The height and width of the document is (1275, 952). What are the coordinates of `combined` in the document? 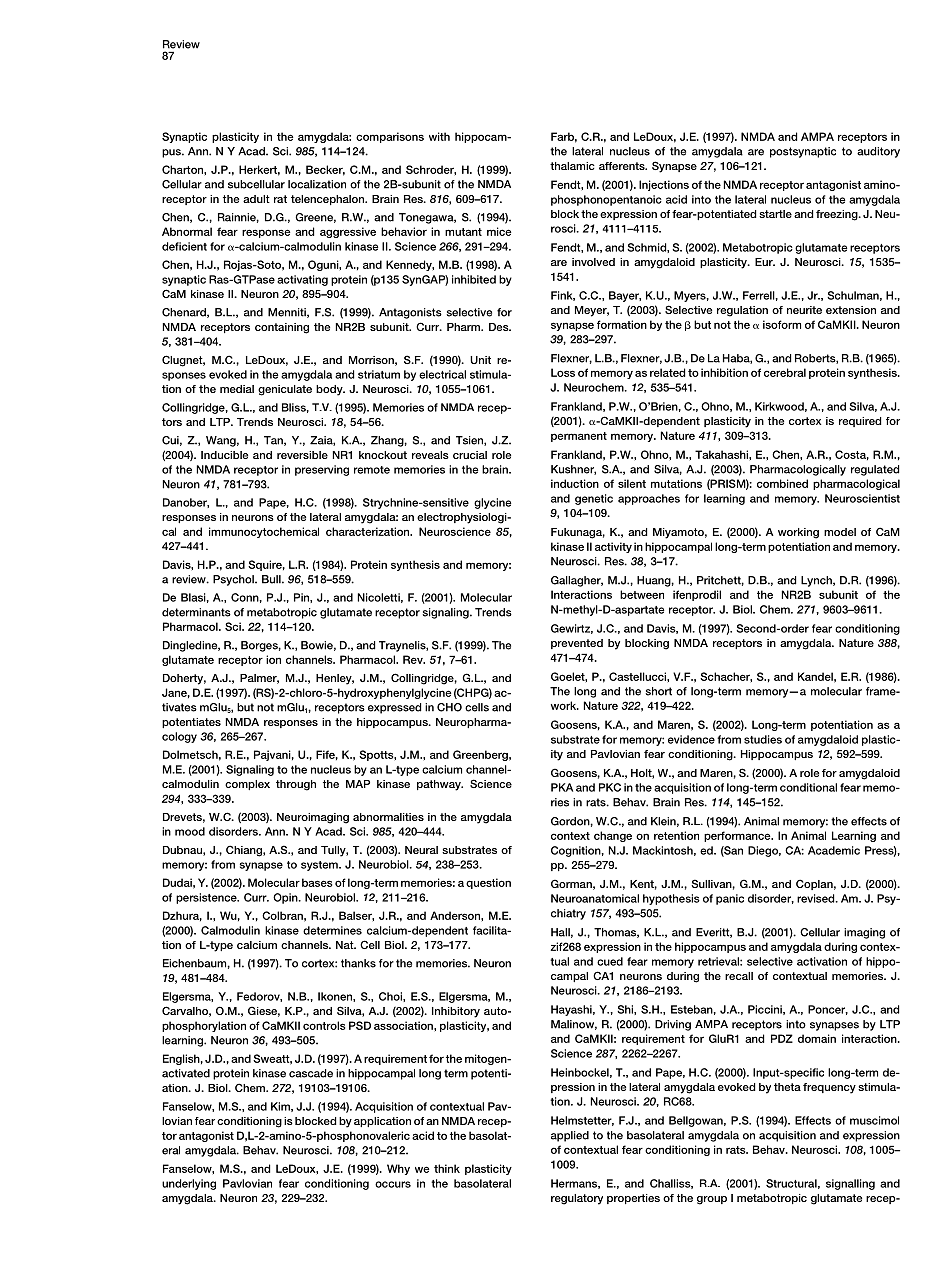 It's located at (782, 483).
